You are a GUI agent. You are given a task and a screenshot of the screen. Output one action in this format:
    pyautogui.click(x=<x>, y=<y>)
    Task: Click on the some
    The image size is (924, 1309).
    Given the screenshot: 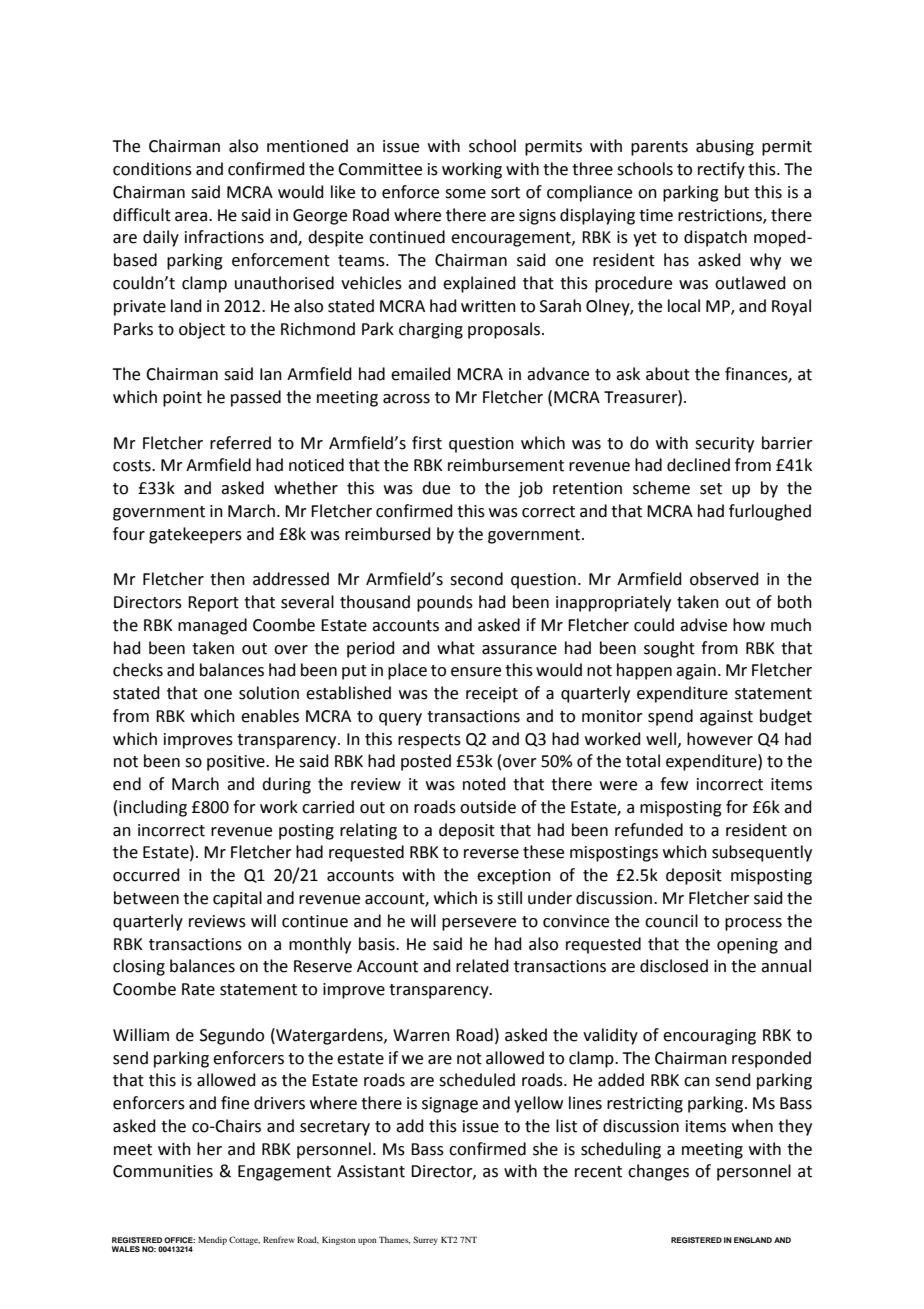 What is the action you would take?
    pyautogui.click(x=465, y=194)
